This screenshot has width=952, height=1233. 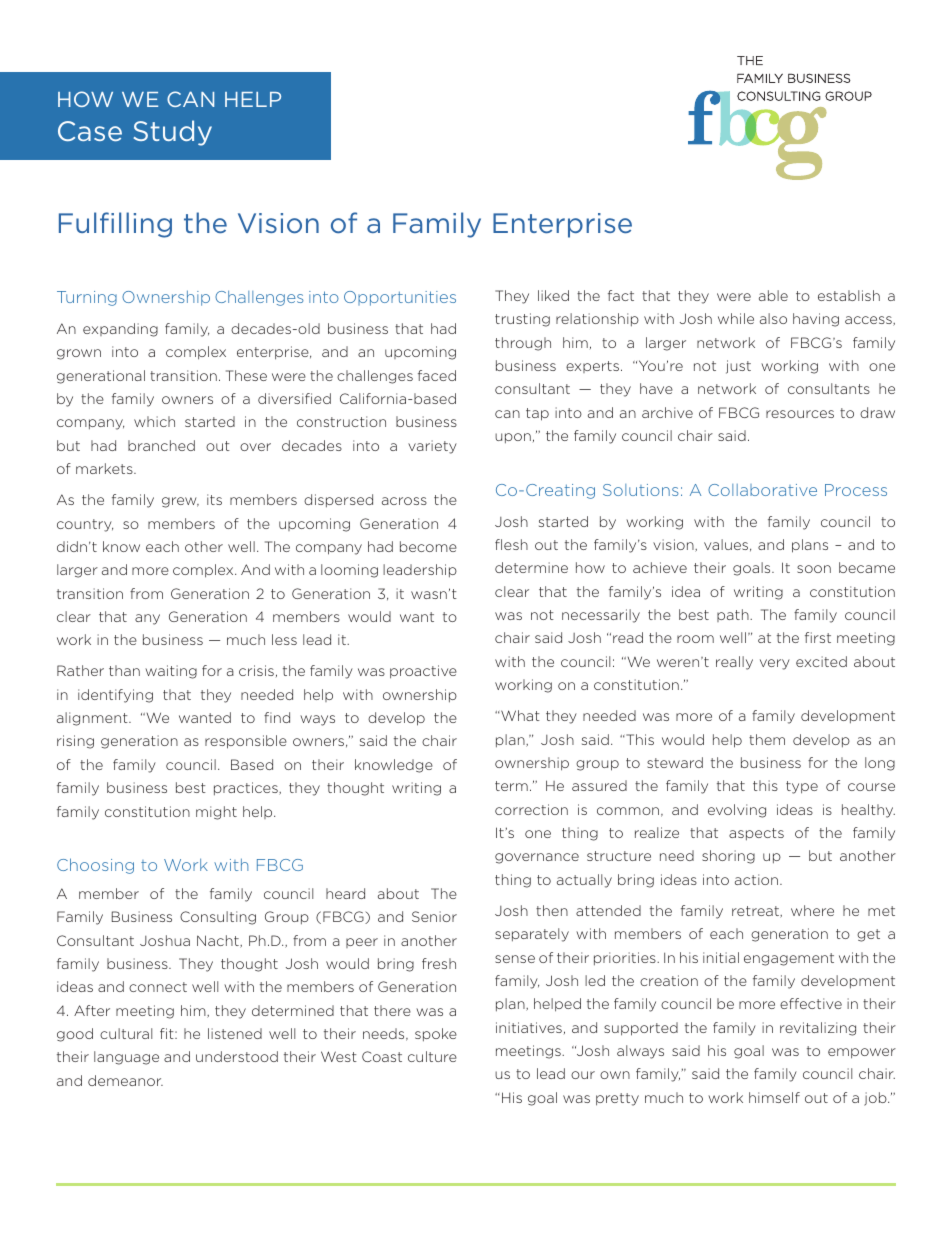 What do you see at coordinates (511, 544) in the screenshot?
I see `flesh` at bounding box center [511, 544].
